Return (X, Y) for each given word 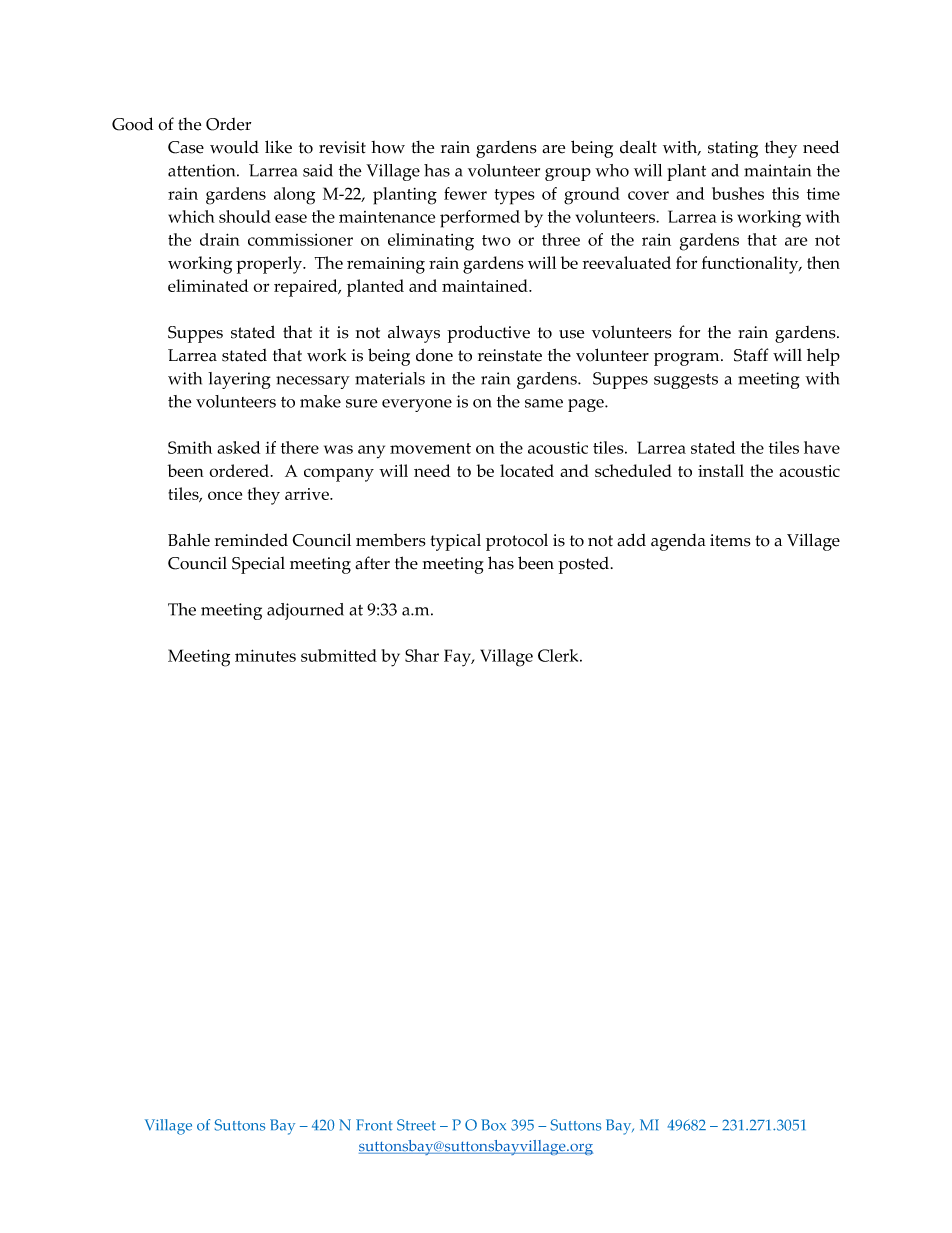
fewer (465, 193)
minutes (265, 655)
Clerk (559, 655)
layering (239, 380)
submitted (339, 655)
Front (374, 1125)
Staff (751, 355)
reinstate (510, 355)
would (234, 147)
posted (585, 565)
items (730, 540)
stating (733, 149)
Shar (422, 655)
